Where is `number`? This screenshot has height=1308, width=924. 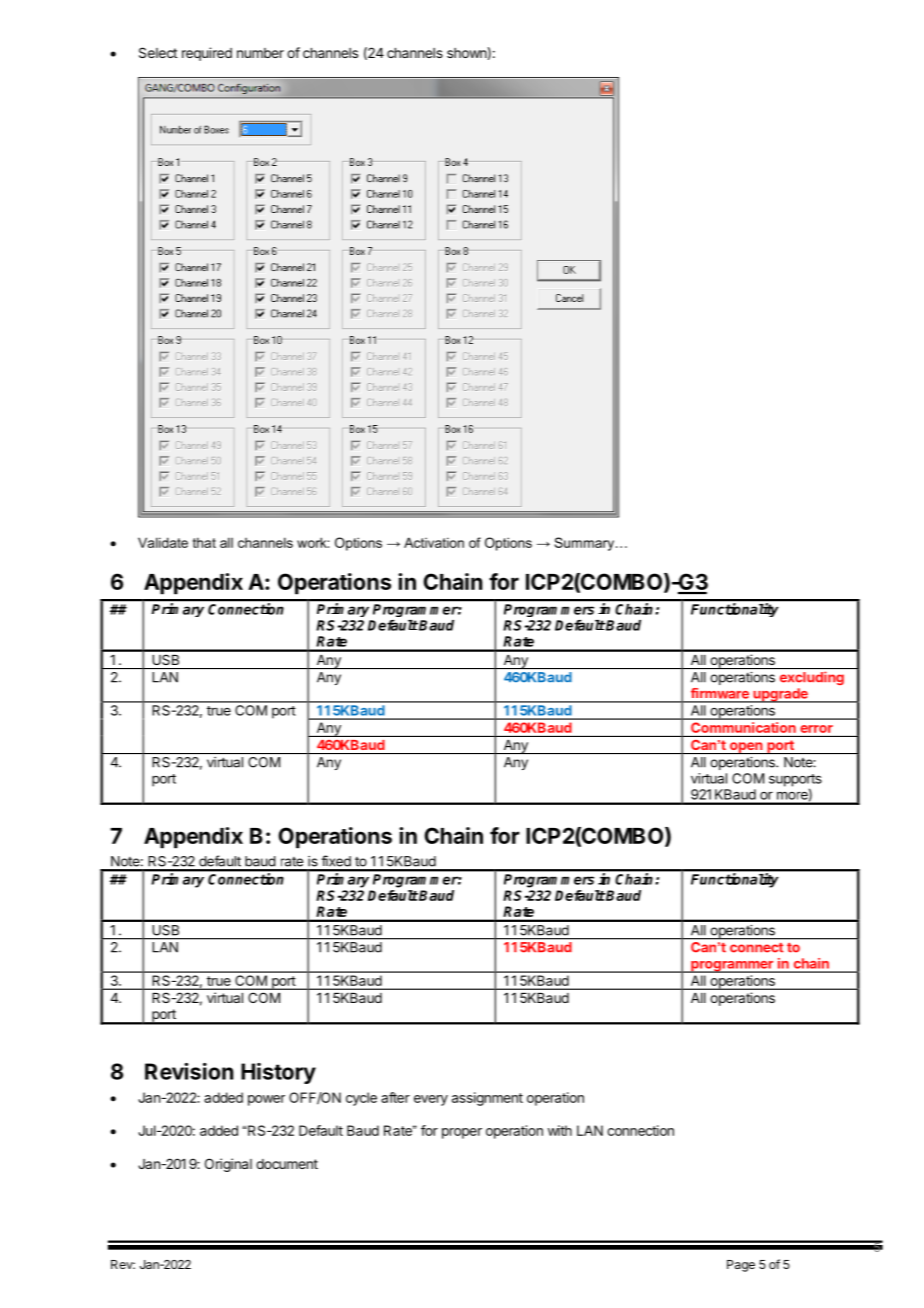
number is located at coordinates (260, 53).
